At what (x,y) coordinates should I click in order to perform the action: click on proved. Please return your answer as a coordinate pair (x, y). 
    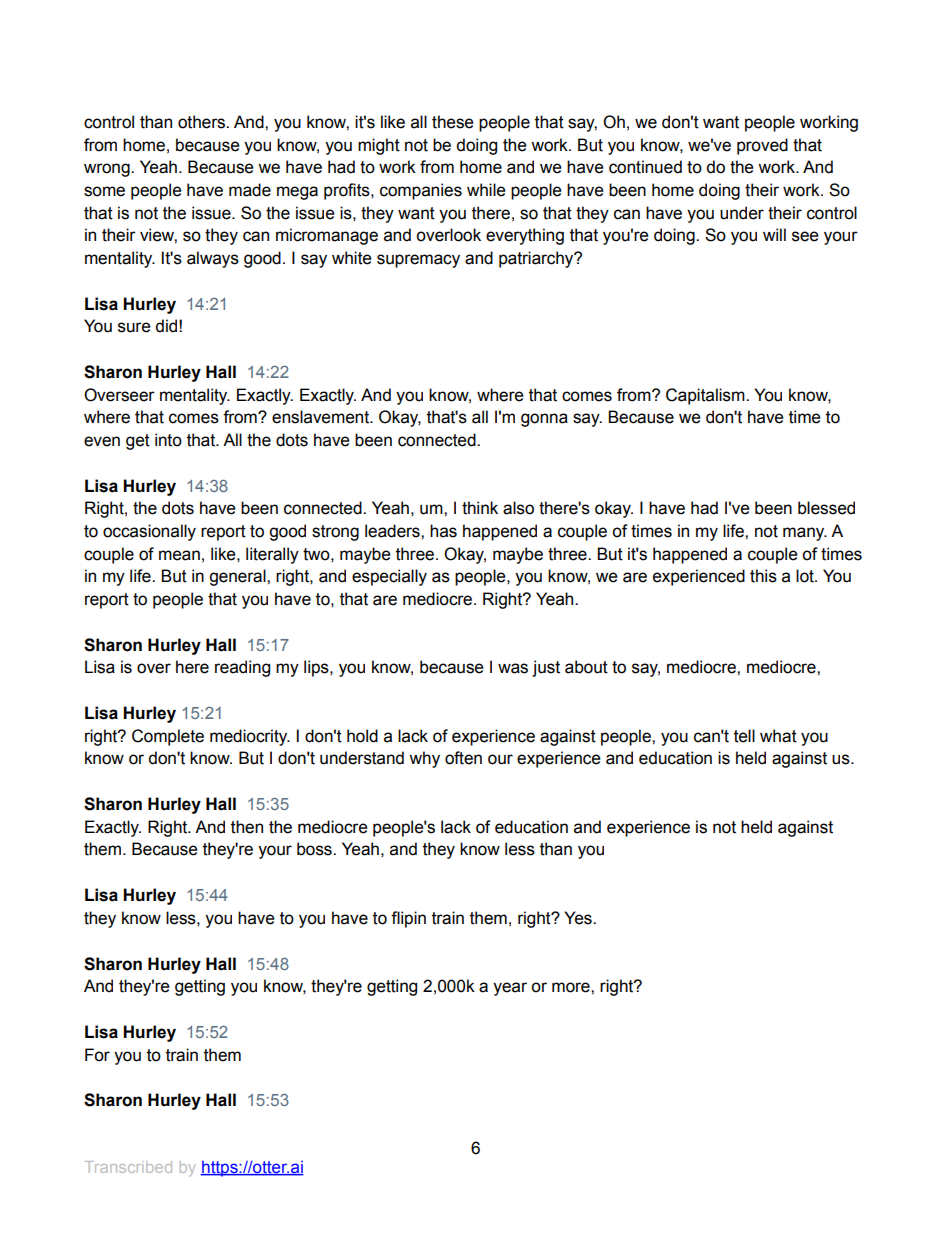
    Looking at the image, I should click on (762, 146).
